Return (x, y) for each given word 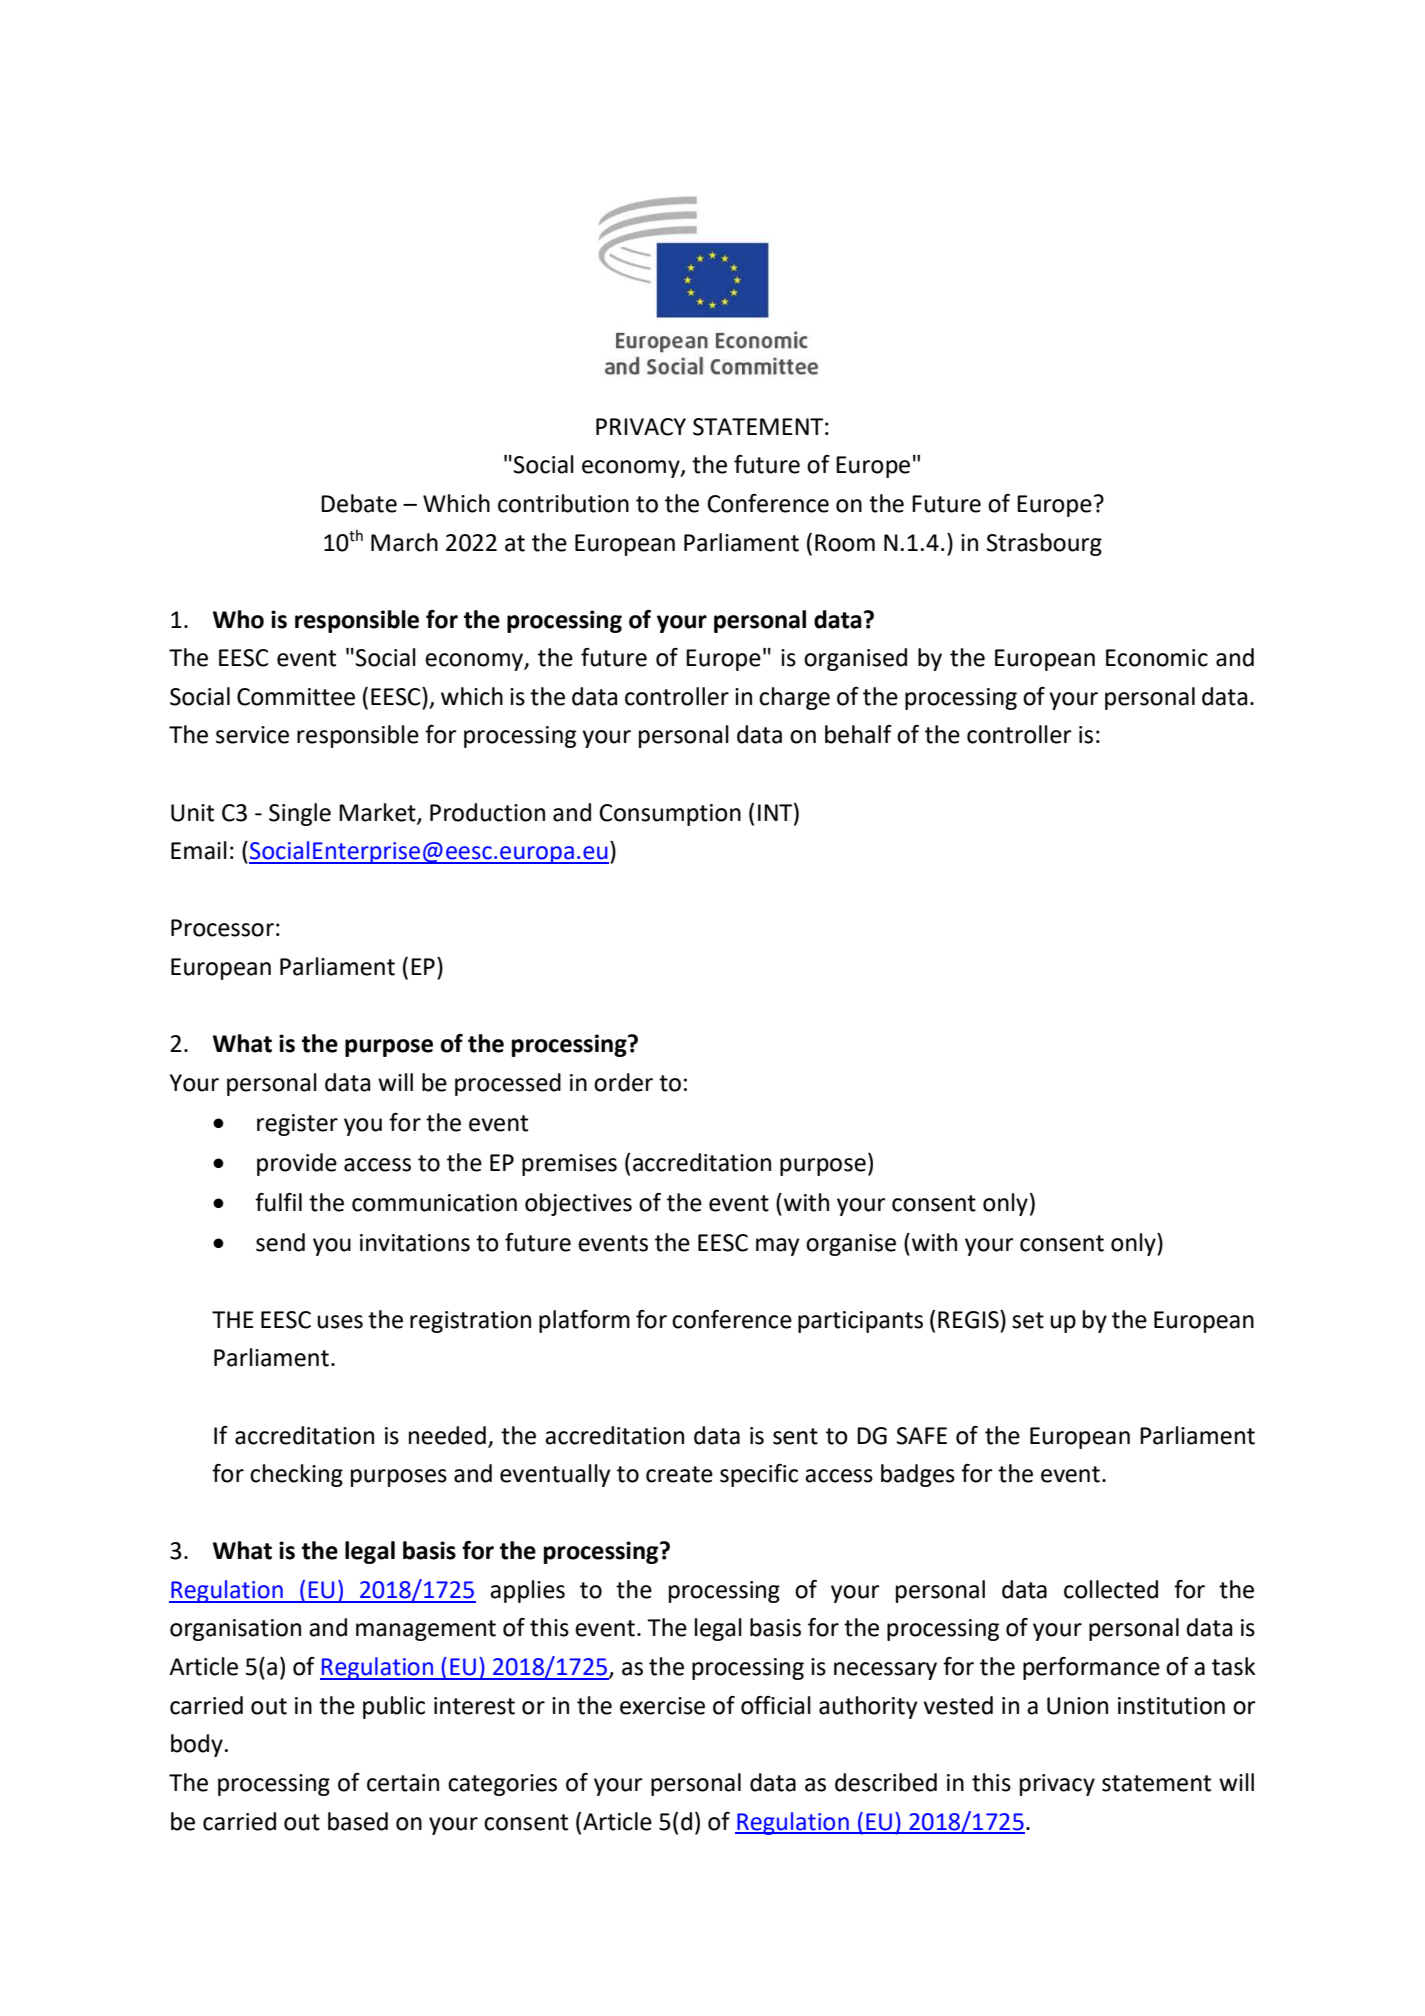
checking (296, 1475)
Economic (1157, 658)
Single (300, 814)
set (1028, 1320)
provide (297, 1164)
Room (845, 543)
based (358, 1821)
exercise (662, 1706)
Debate (359, 503)
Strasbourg (1044, 544)
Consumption (670, 815)
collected (1111, 1589)
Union (1077, 1706)
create (679, 1474)
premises (569, 1165)
